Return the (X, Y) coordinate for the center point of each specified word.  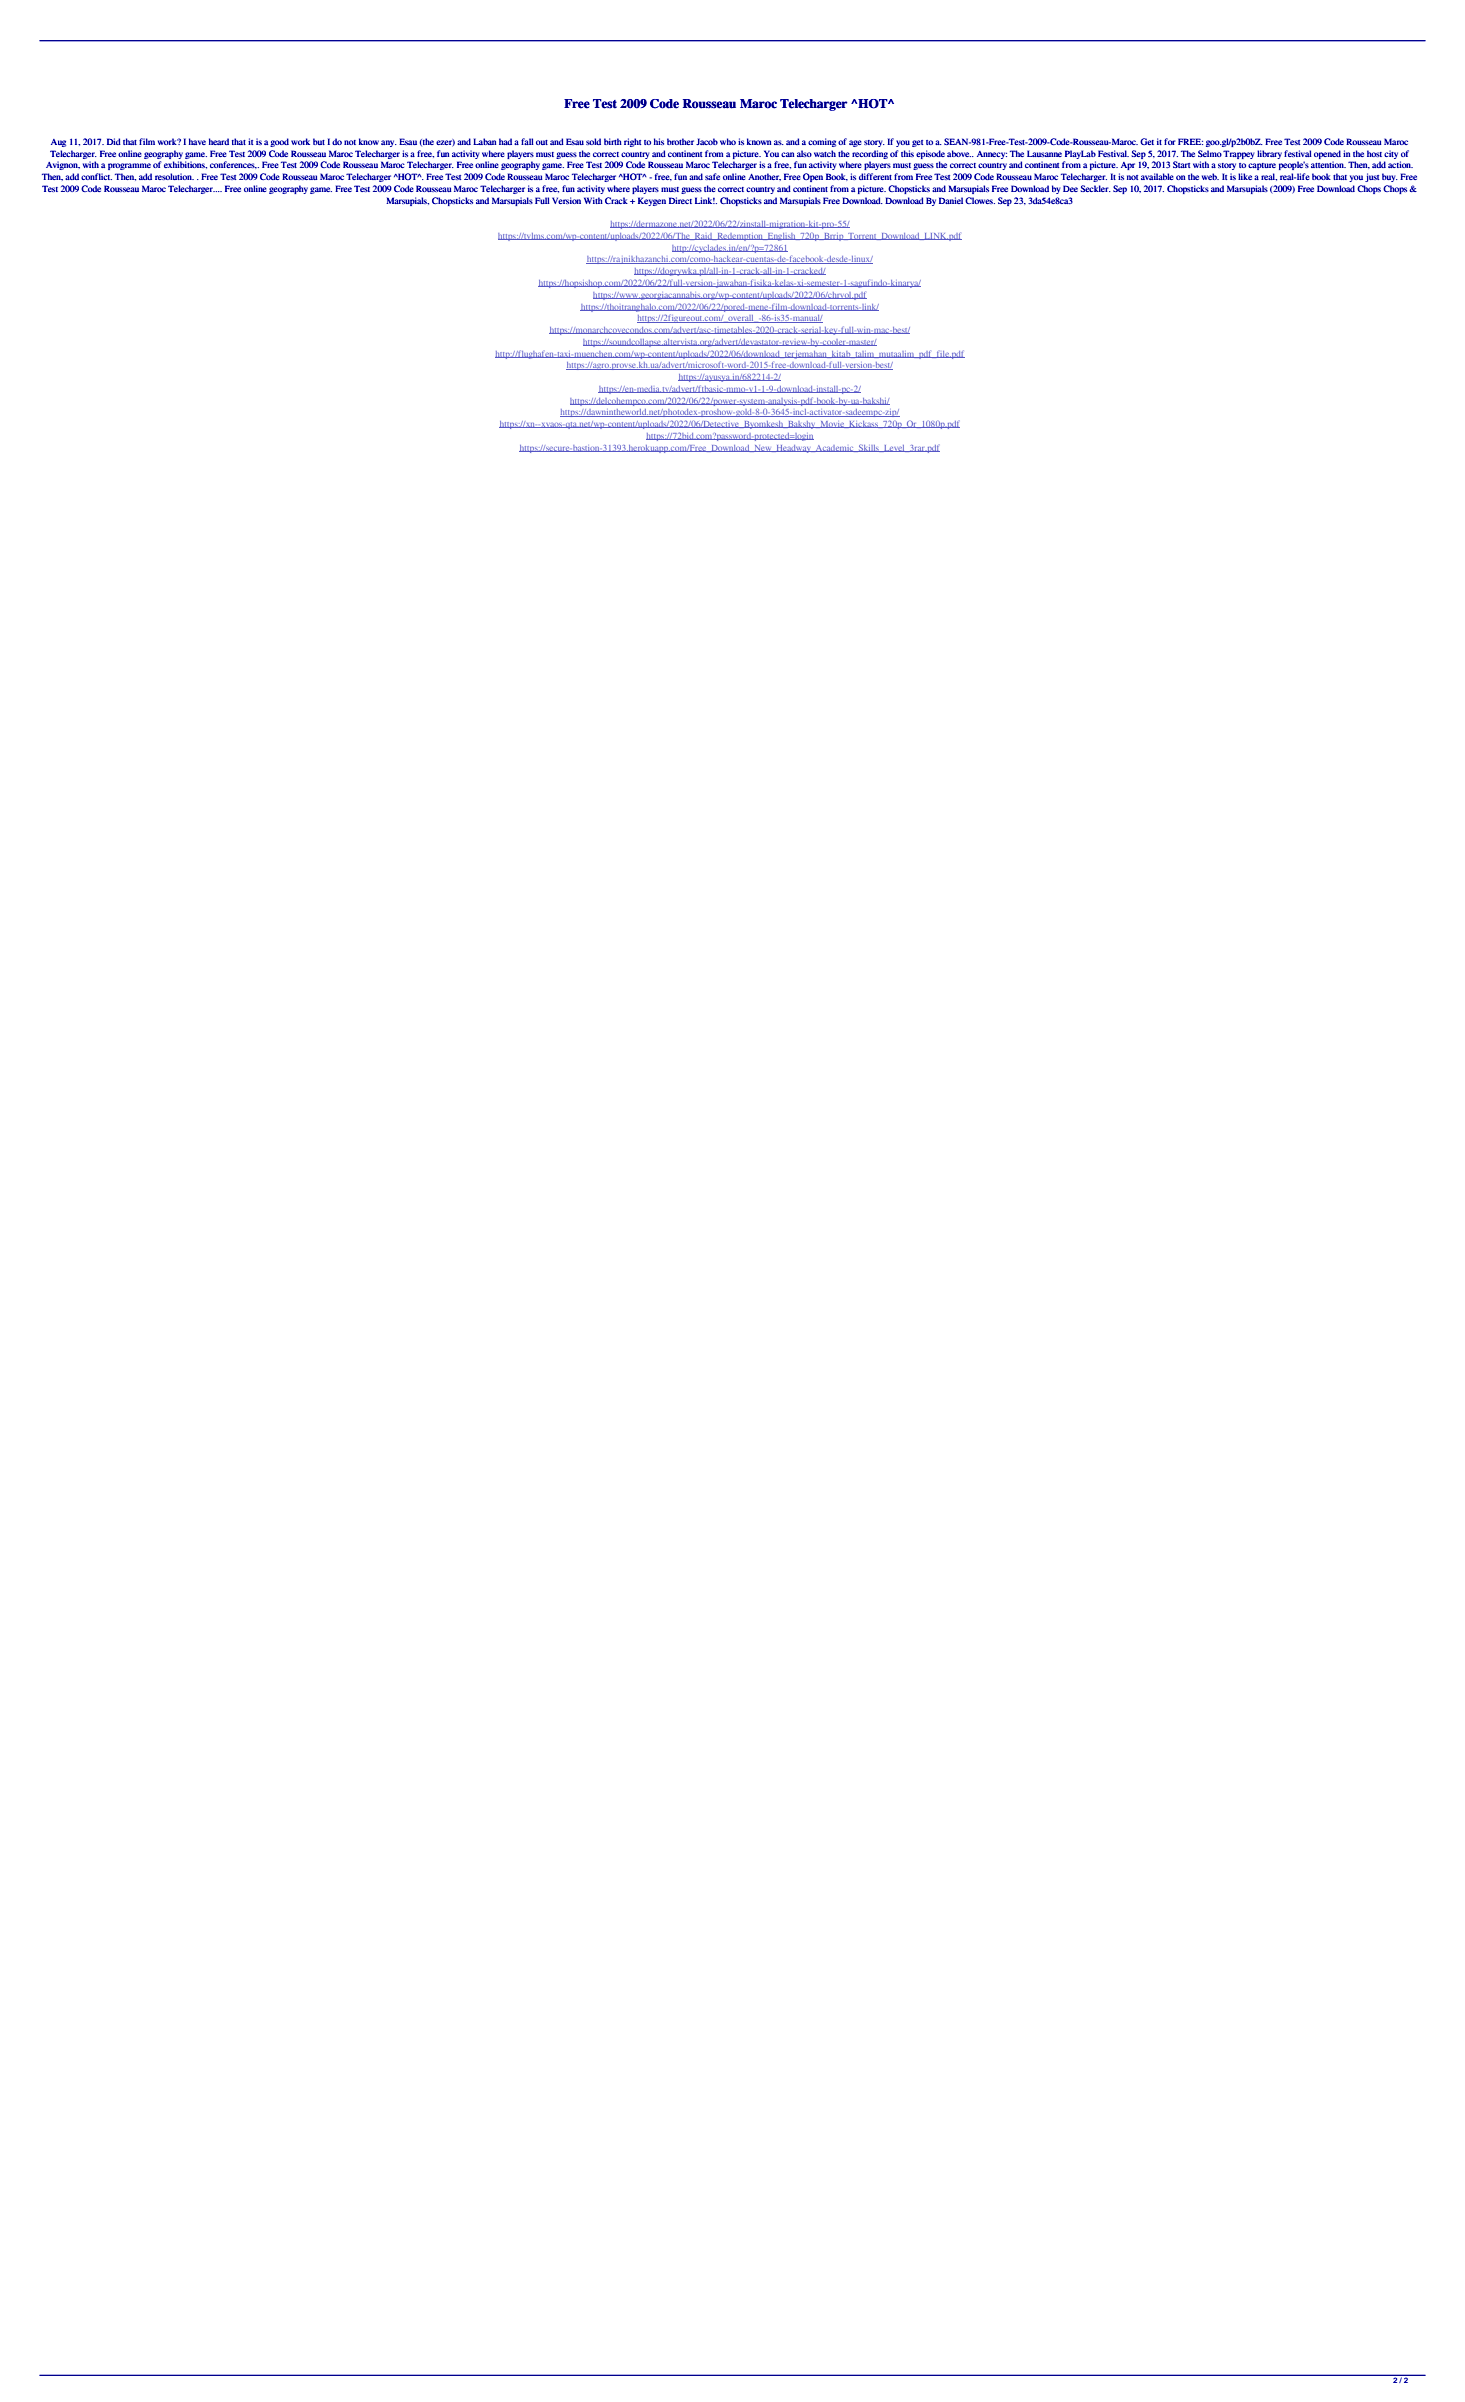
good (279, 142)
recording (870, 154)
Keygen (652, 201)
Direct (680, 200)
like (1245, 176)
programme (129, 166)
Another (764, 177)
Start (1182, 164)
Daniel (951, 200)
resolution (174, 176)
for (1170, 141)
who (728, 141)
